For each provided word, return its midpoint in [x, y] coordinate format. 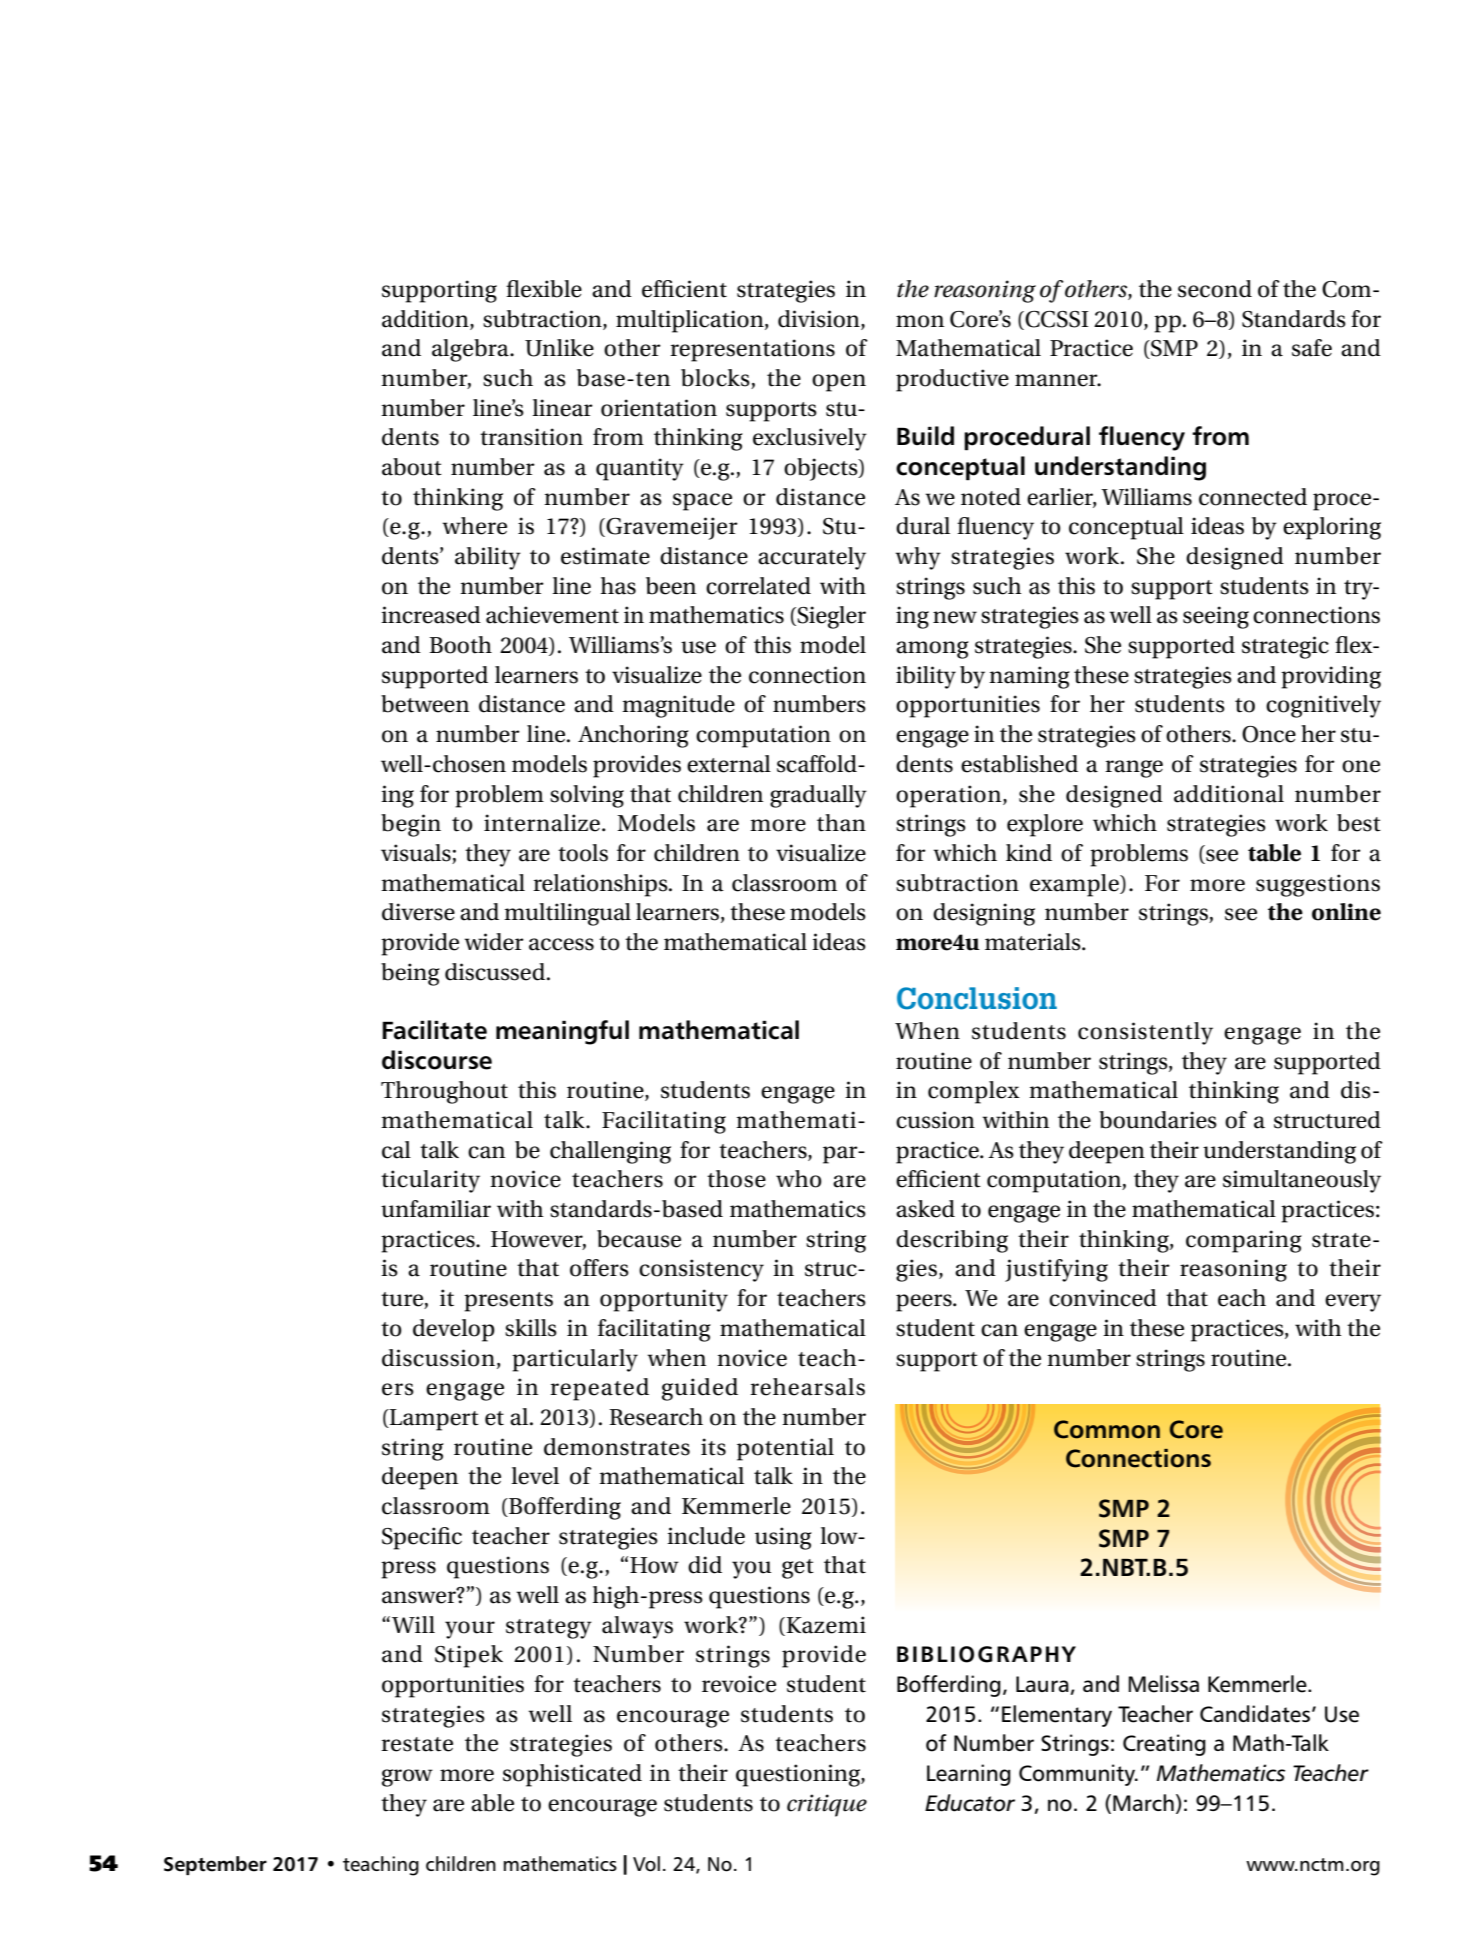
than [841, 823]
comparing [1244, 1241]
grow [407, 1778]
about [412, 467]
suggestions [1318, 885]
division [820, 319]
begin [411, 825]
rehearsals [807, 1387]
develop [454, 1330]
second [1215, 289]
